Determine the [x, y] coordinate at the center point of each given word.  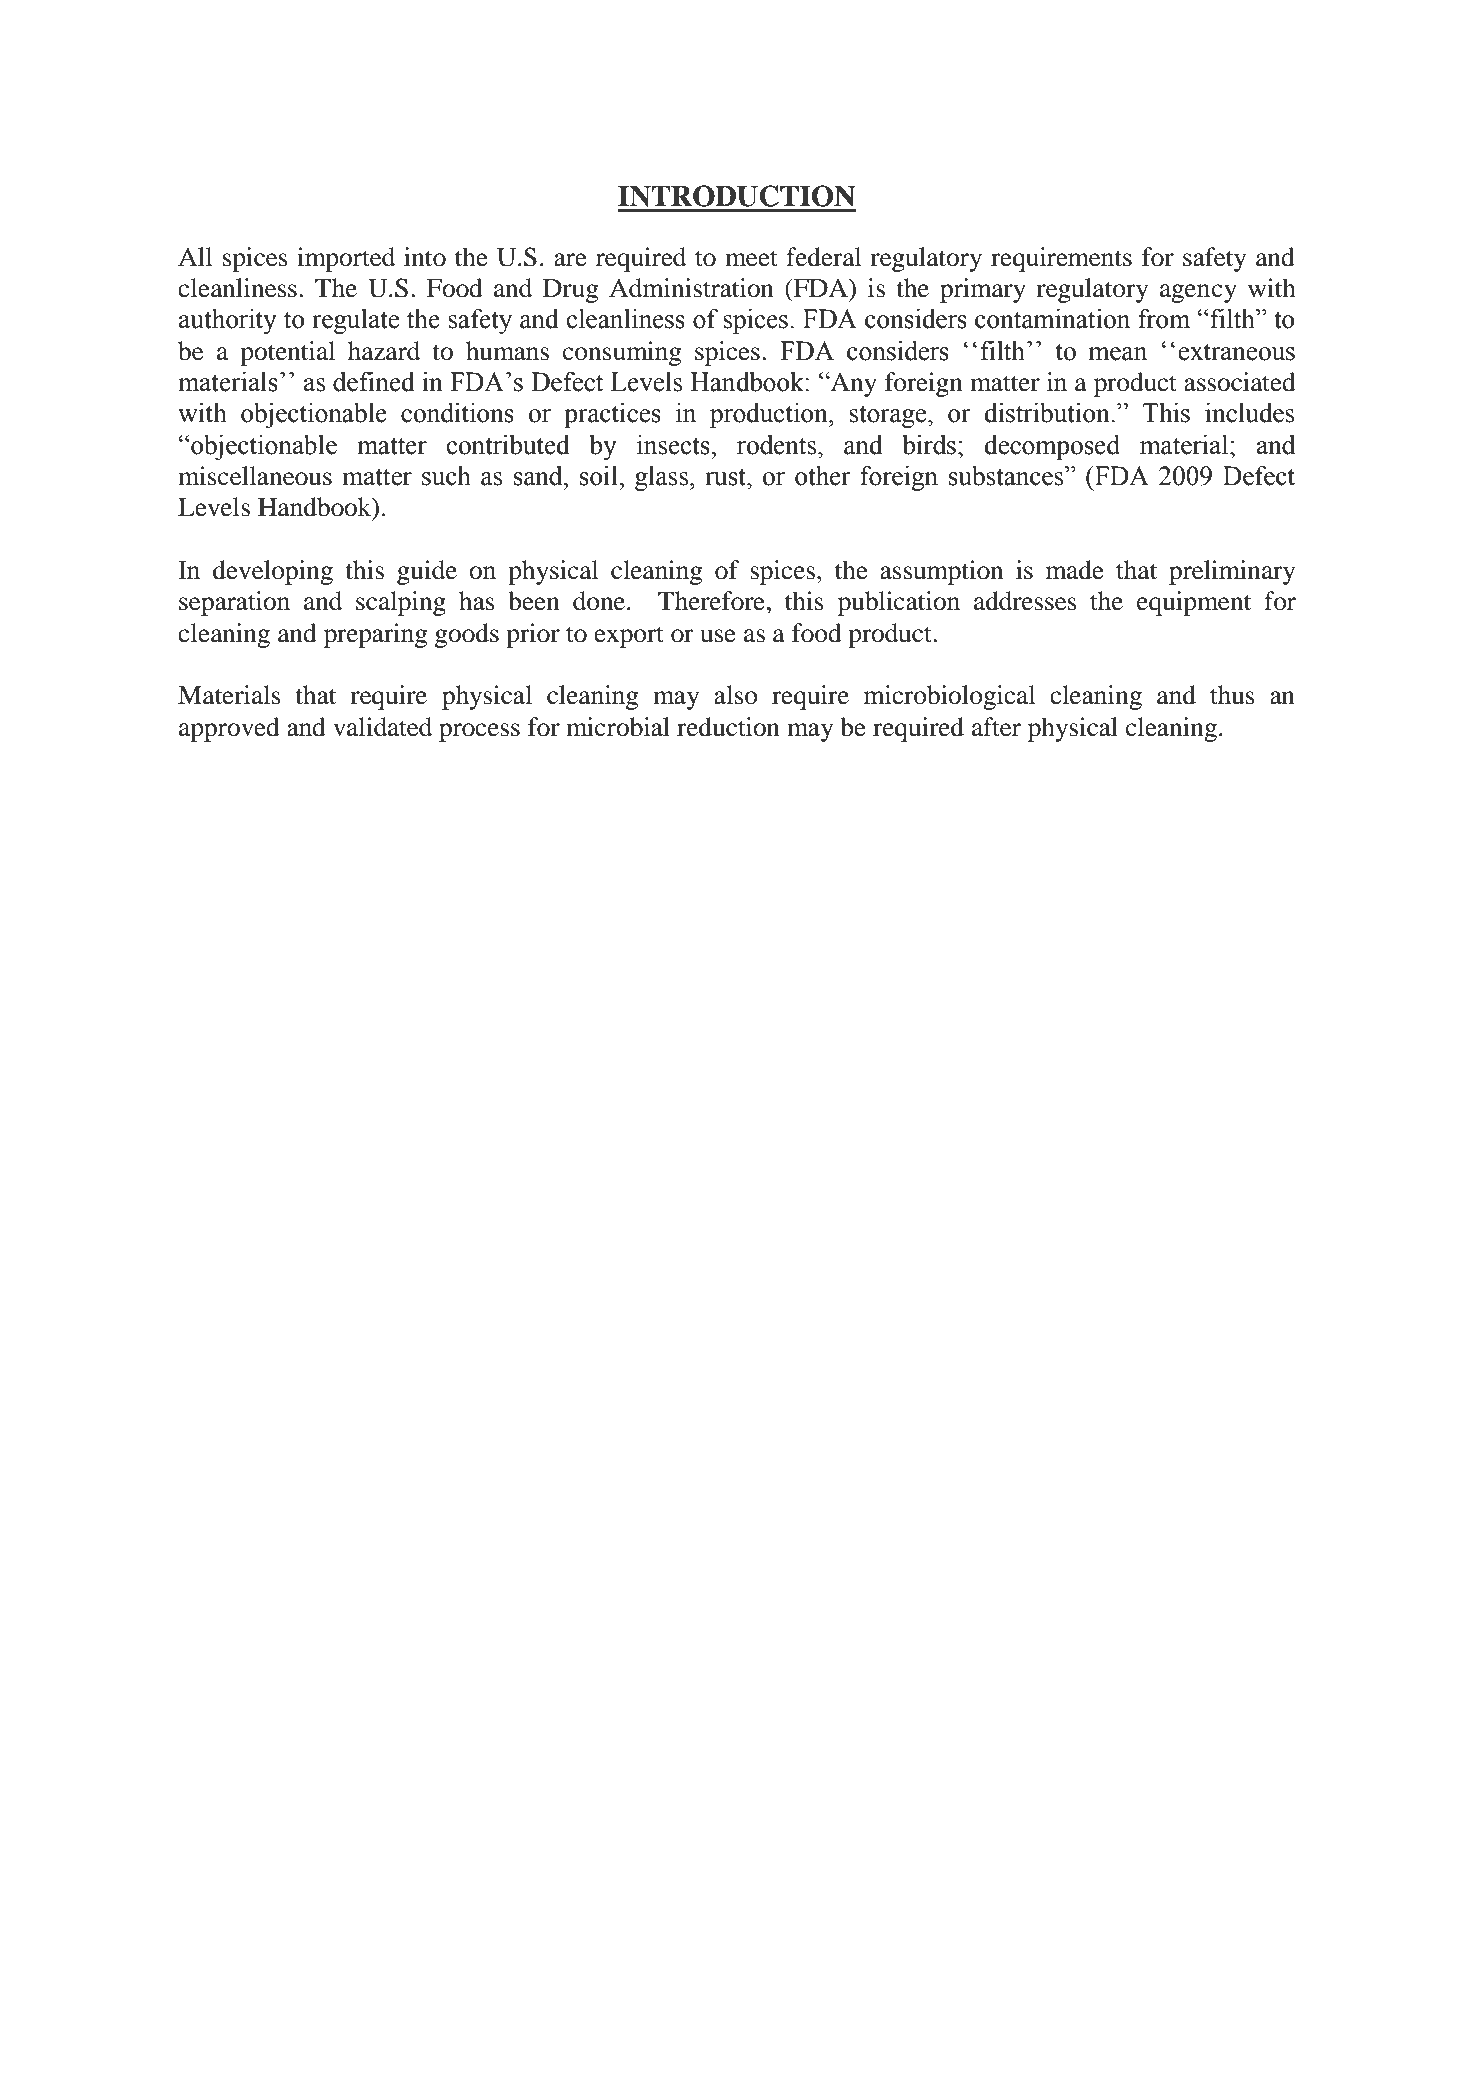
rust [726, 477]
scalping [401, 603]
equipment [1194, 603]
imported [346, 259]
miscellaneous [255, 476]
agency [1198, 293]
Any [853, 384]
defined [374, 382]
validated [382, 727]
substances [1007, 476]
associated [1240, 382]
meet [751, 258]
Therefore [711, 601]
